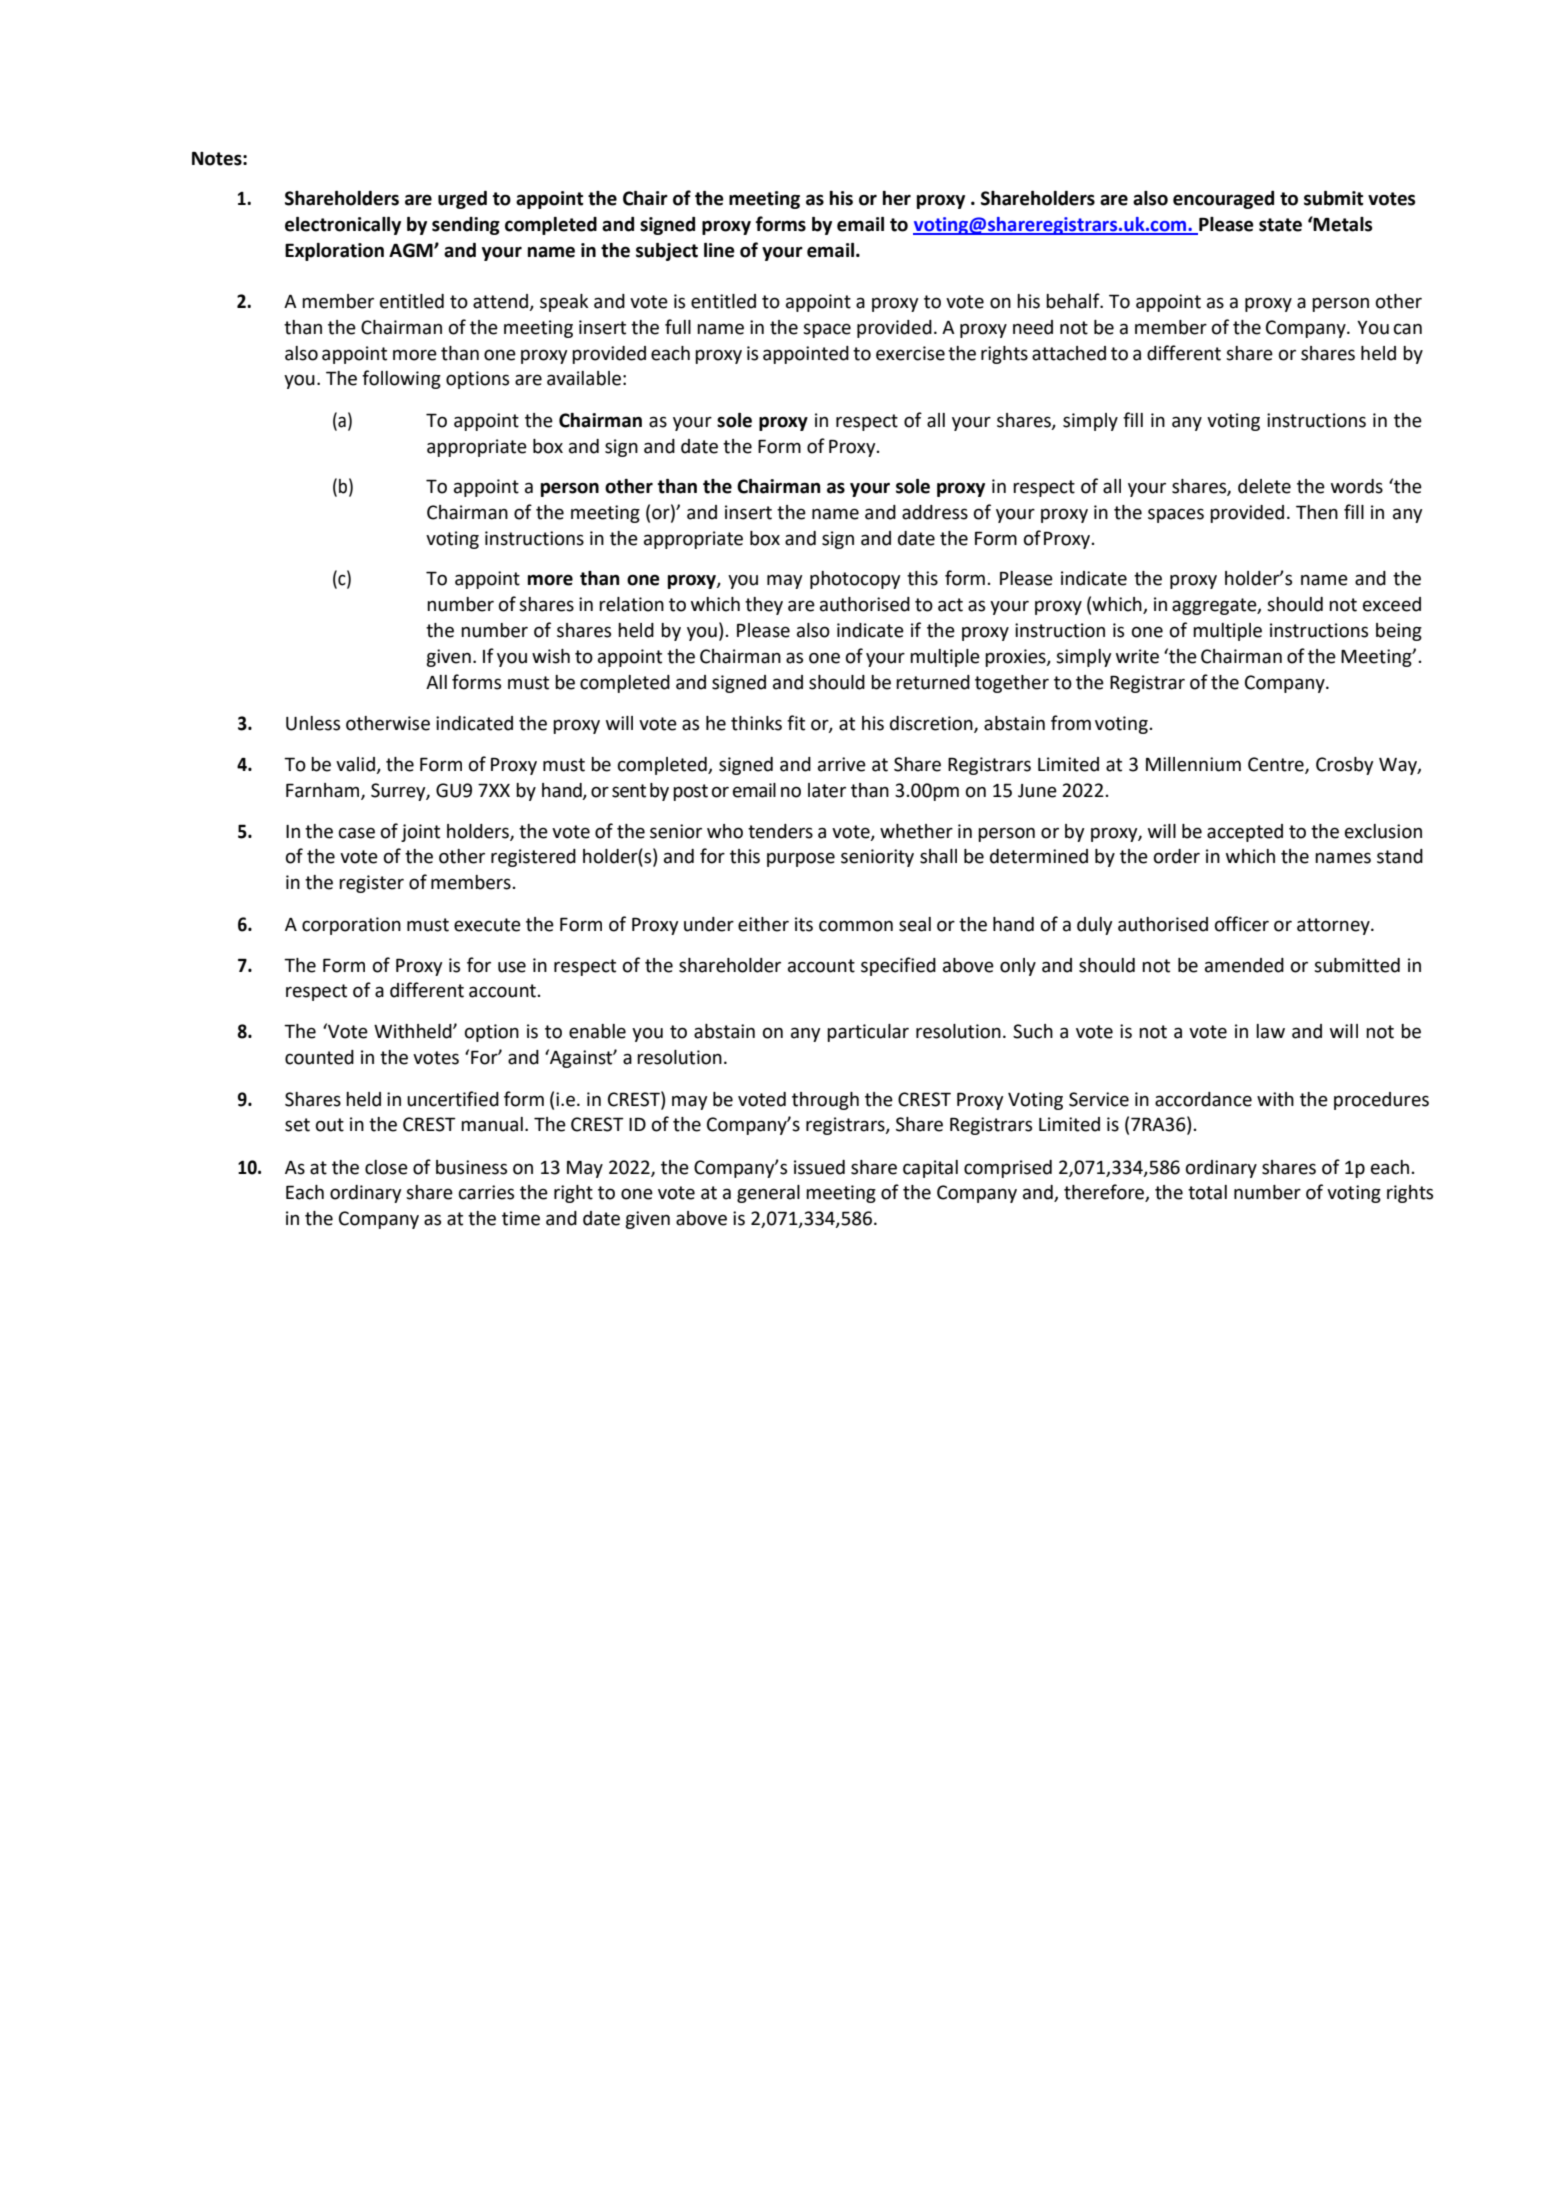  I want to click on line, so click(719, 250).
